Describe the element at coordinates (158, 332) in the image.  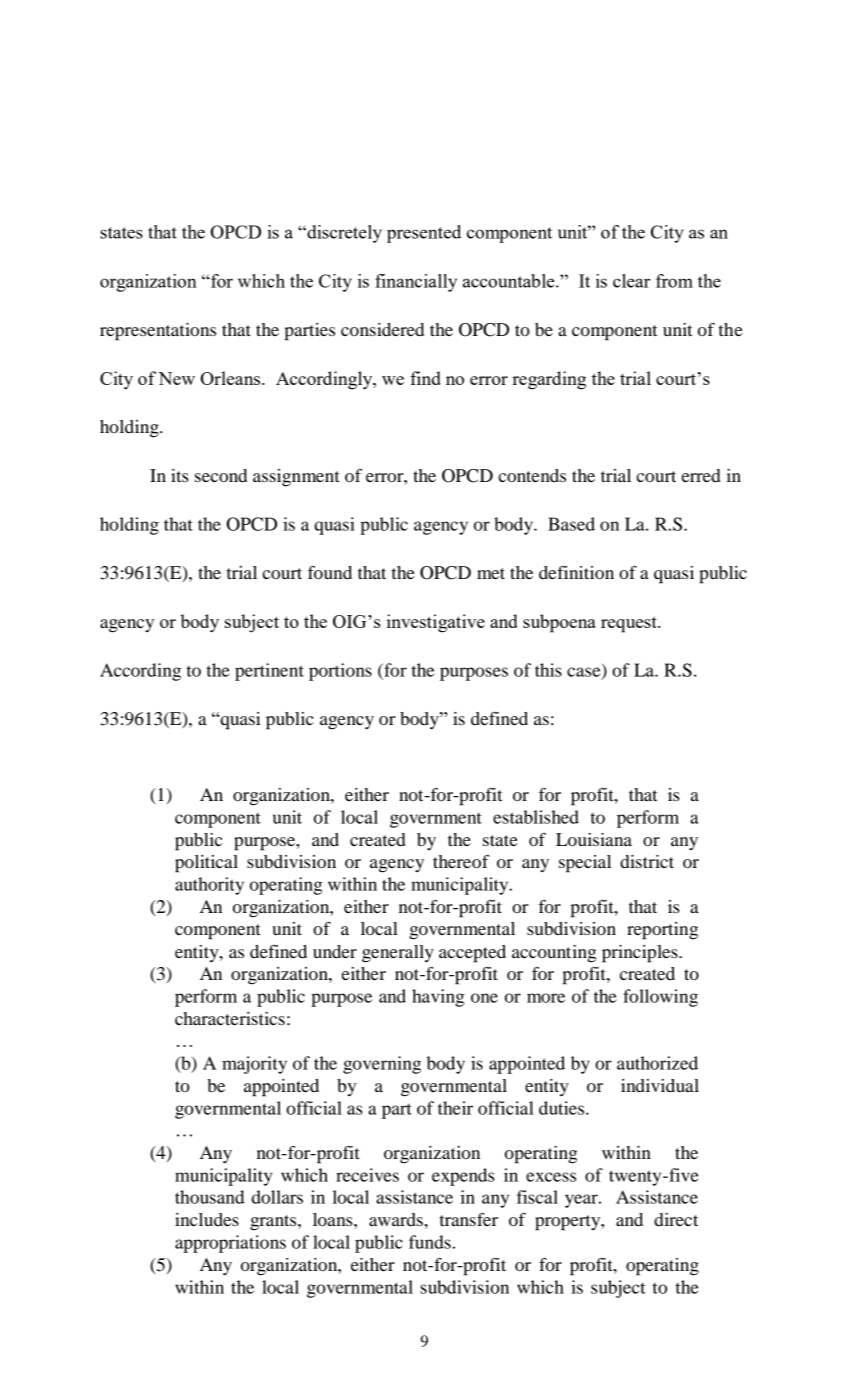
I see `representations` at that location.
